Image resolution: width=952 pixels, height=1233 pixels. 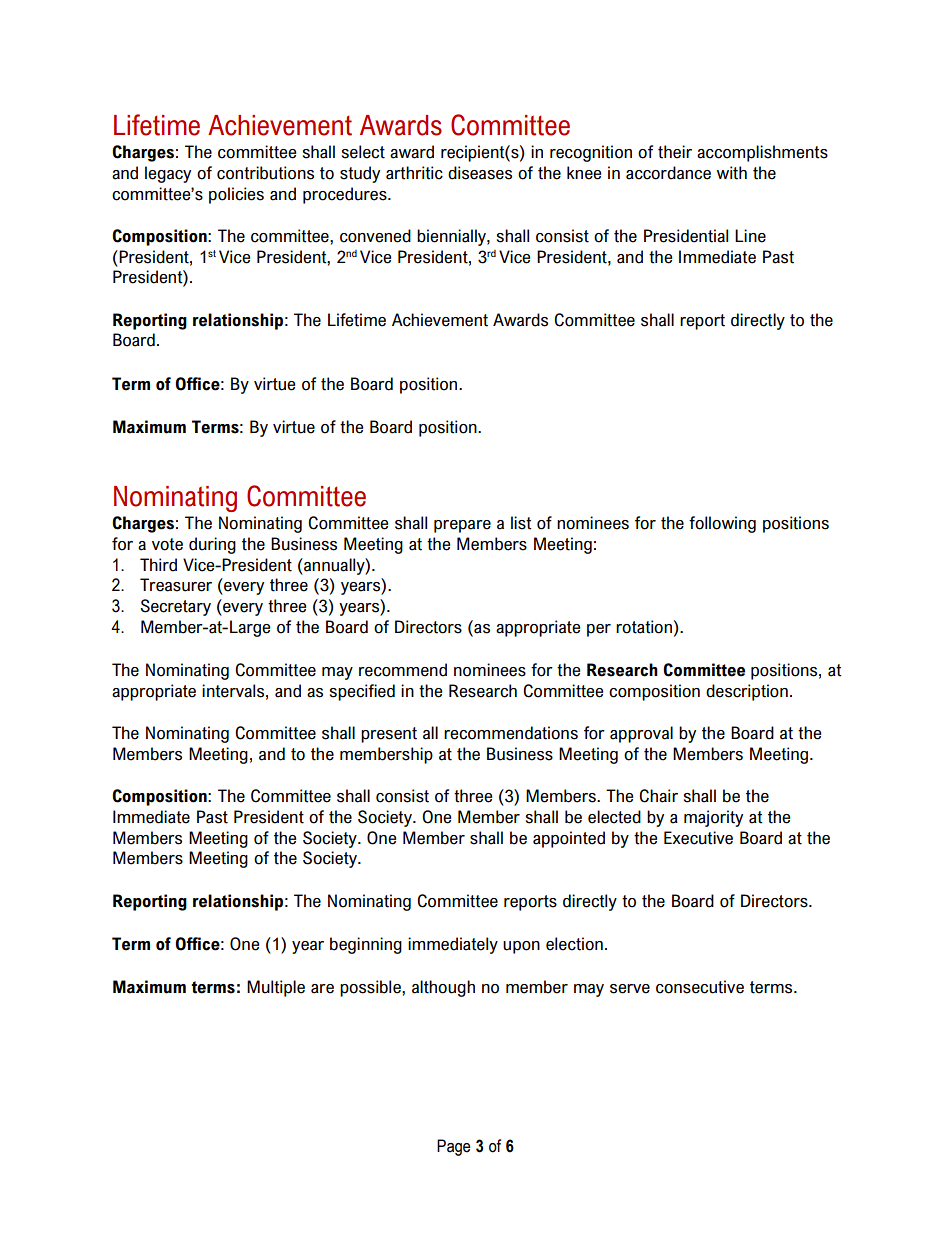 I want to click on diseases, so click(x=480, y=173).
